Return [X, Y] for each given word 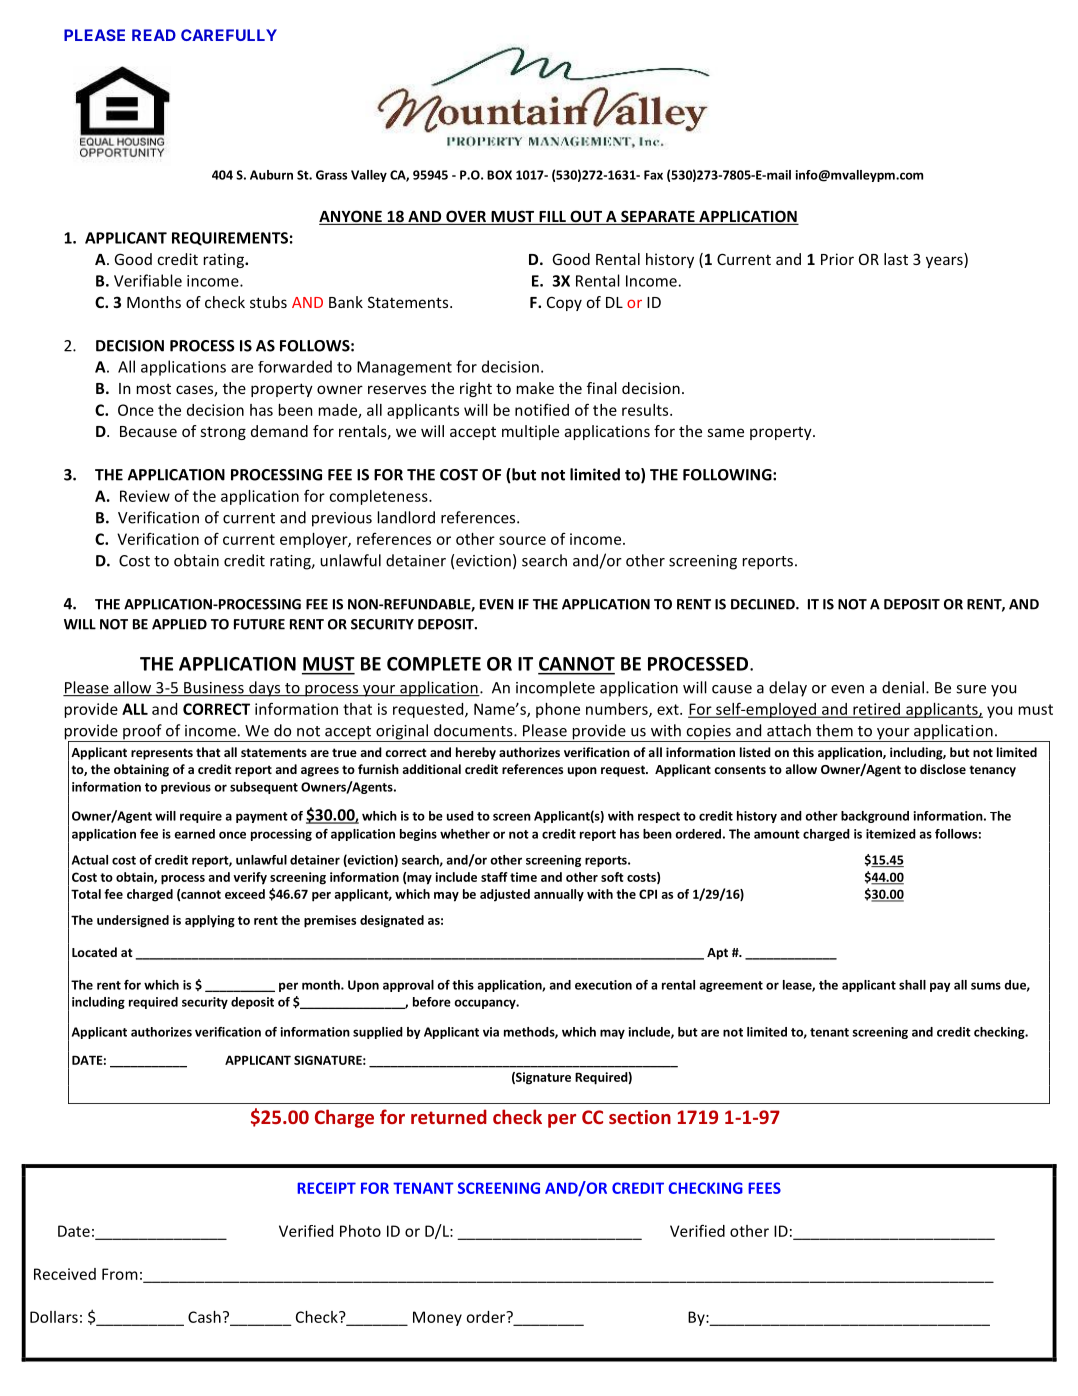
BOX [499, 175]
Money [437, 1318]
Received [65, 1274]
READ [154, 35]
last [896, 259]
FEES [764, 1188]
